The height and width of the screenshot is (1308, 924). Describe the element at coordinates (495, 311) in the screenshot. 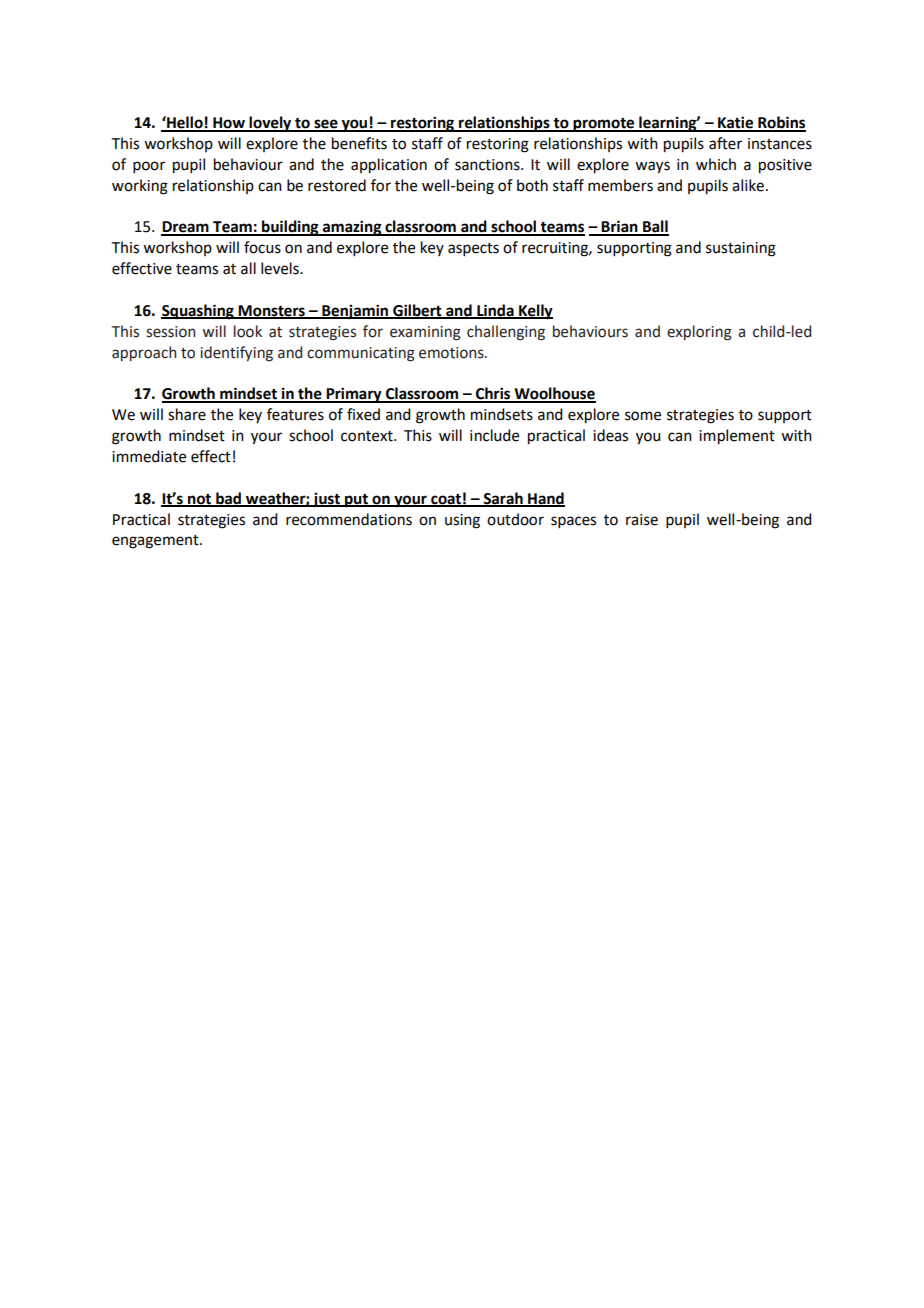

I see `Linda` at that location.
